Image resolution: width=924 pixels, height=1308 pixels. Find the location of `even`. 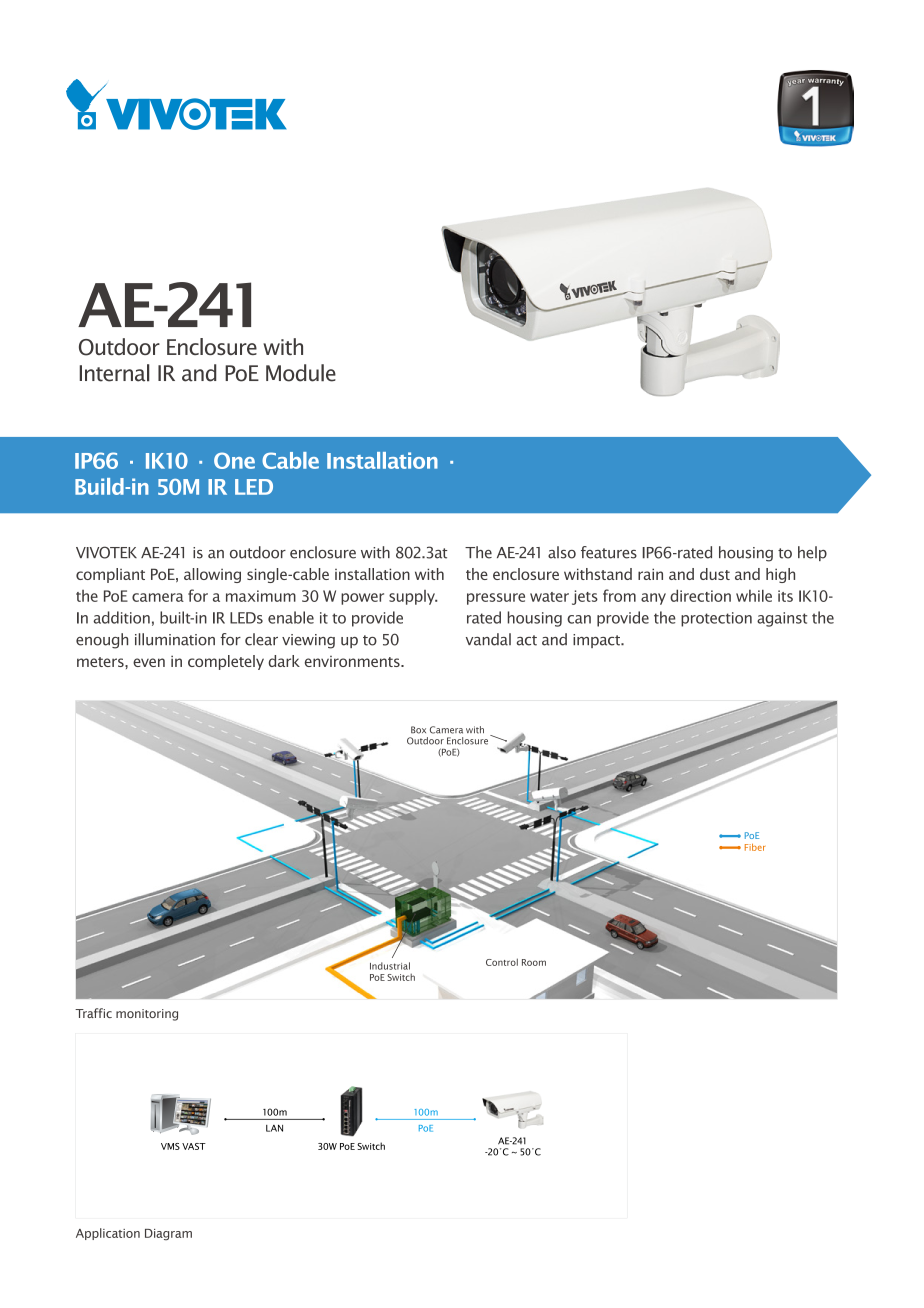

even is located at coordinates (149, 662).
